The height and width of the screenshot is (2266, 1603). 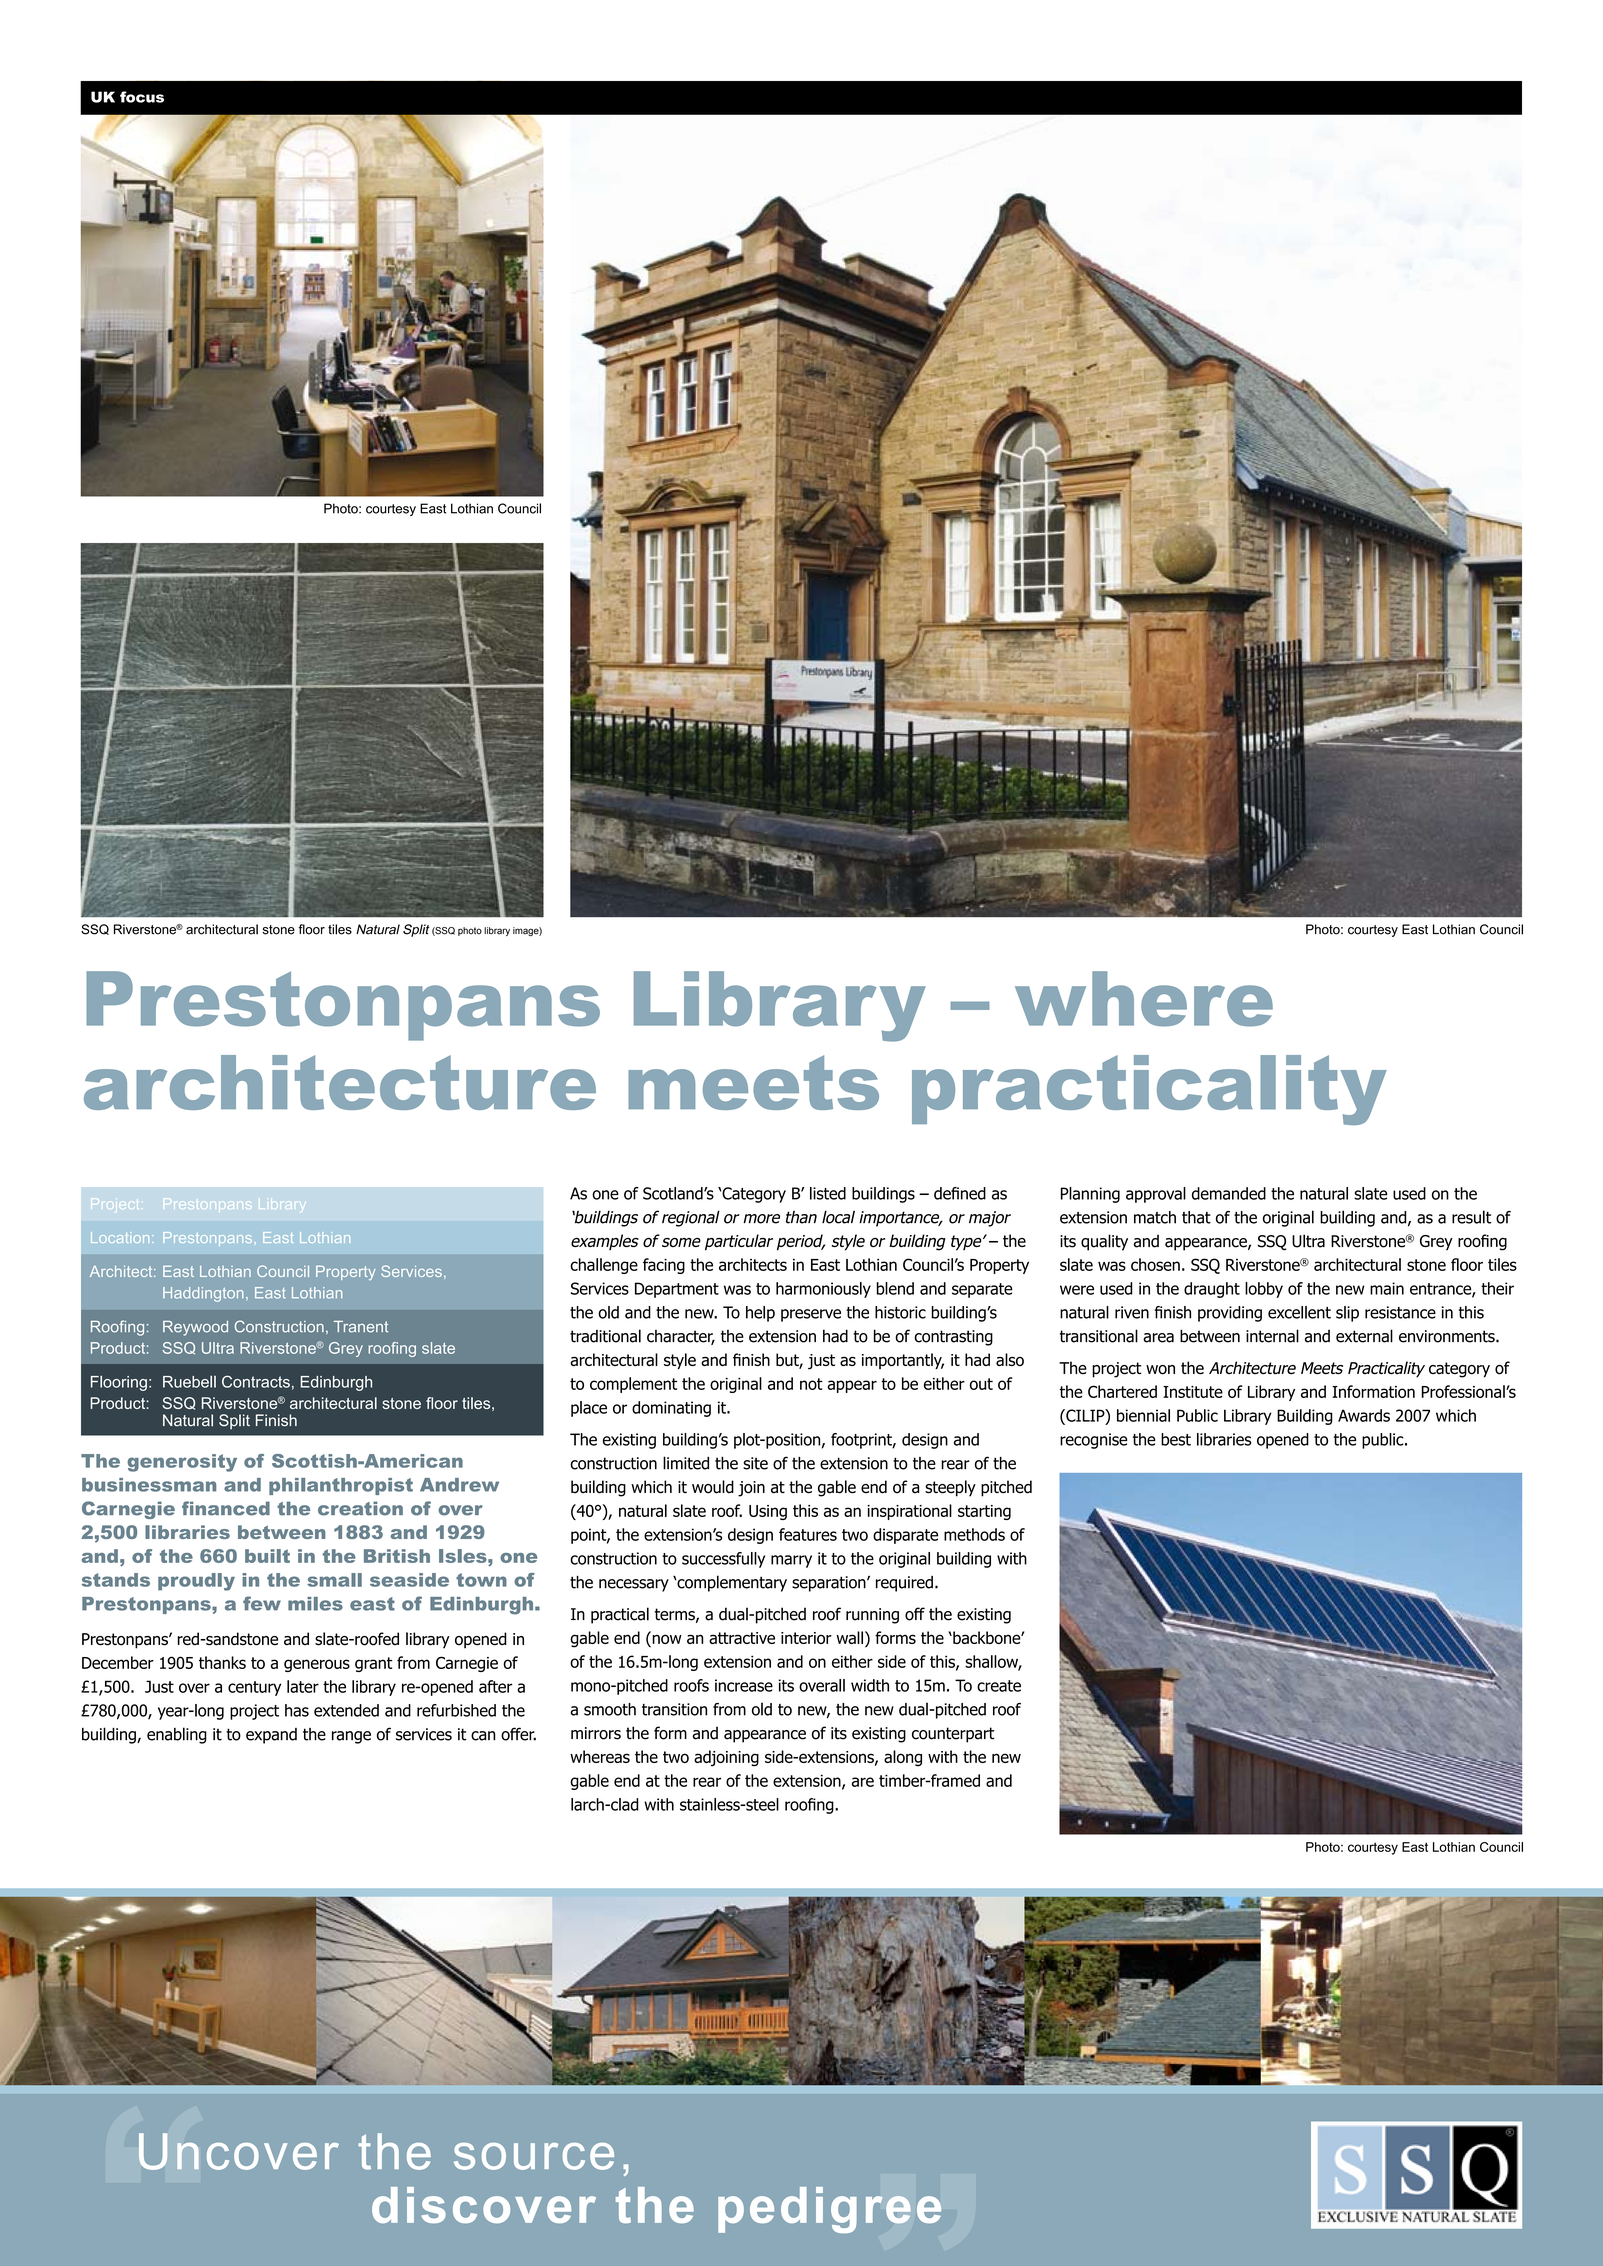 I want to click on focus, so click(x=142, y=97).
